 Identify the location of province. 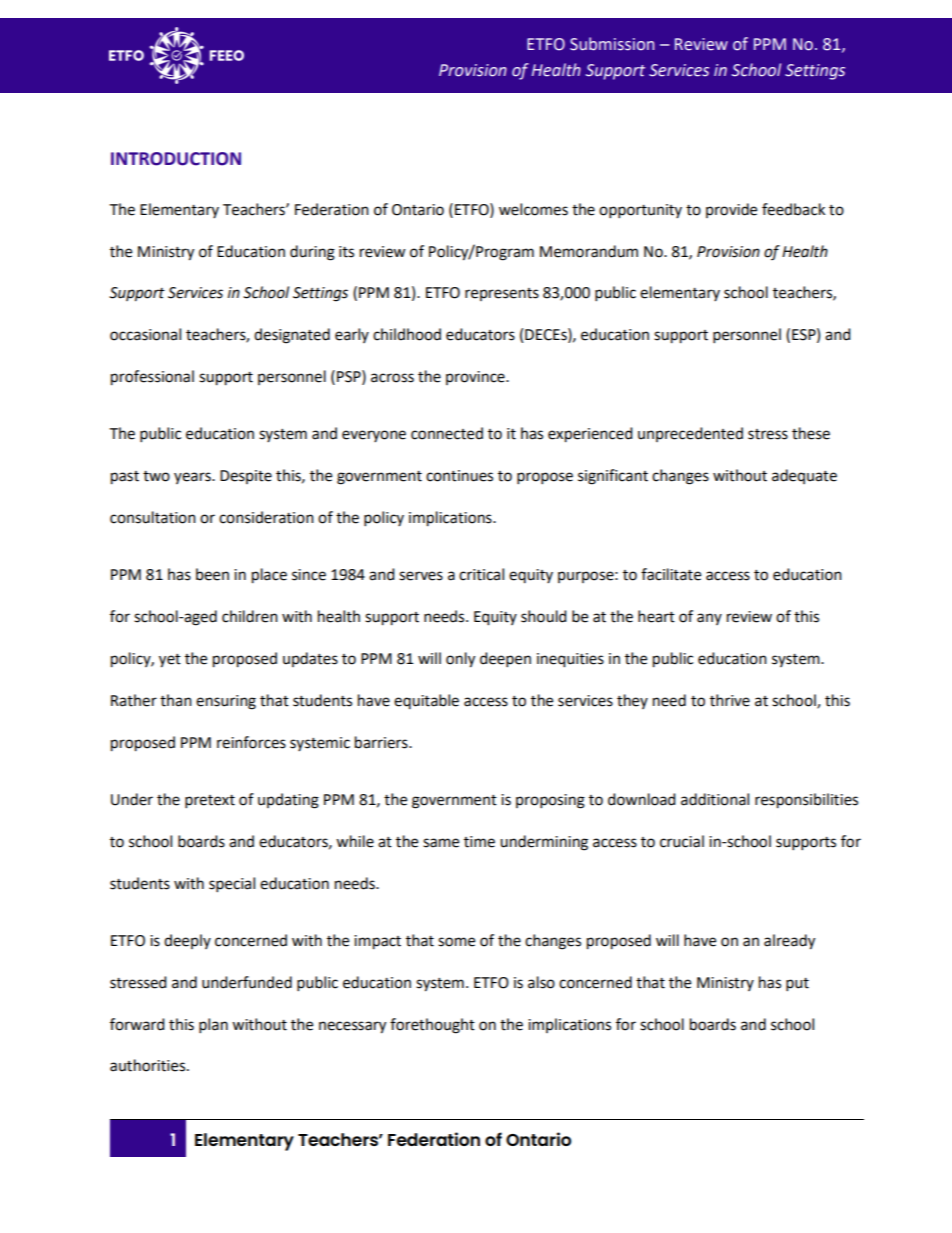
(476, 378).
